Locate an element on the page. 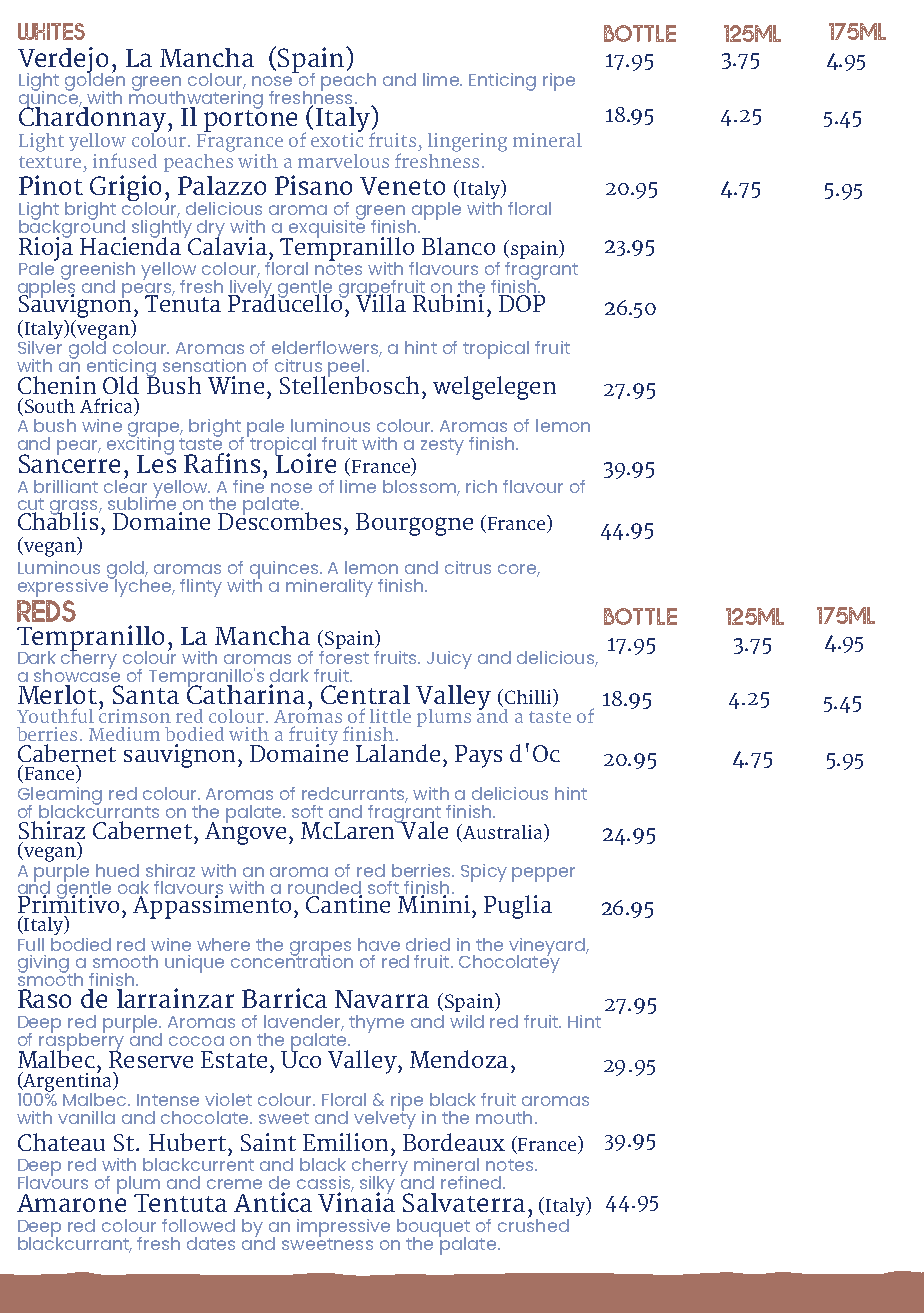 This page has height=1313, width=924. Spicy is located at coordinates (484, 873).
